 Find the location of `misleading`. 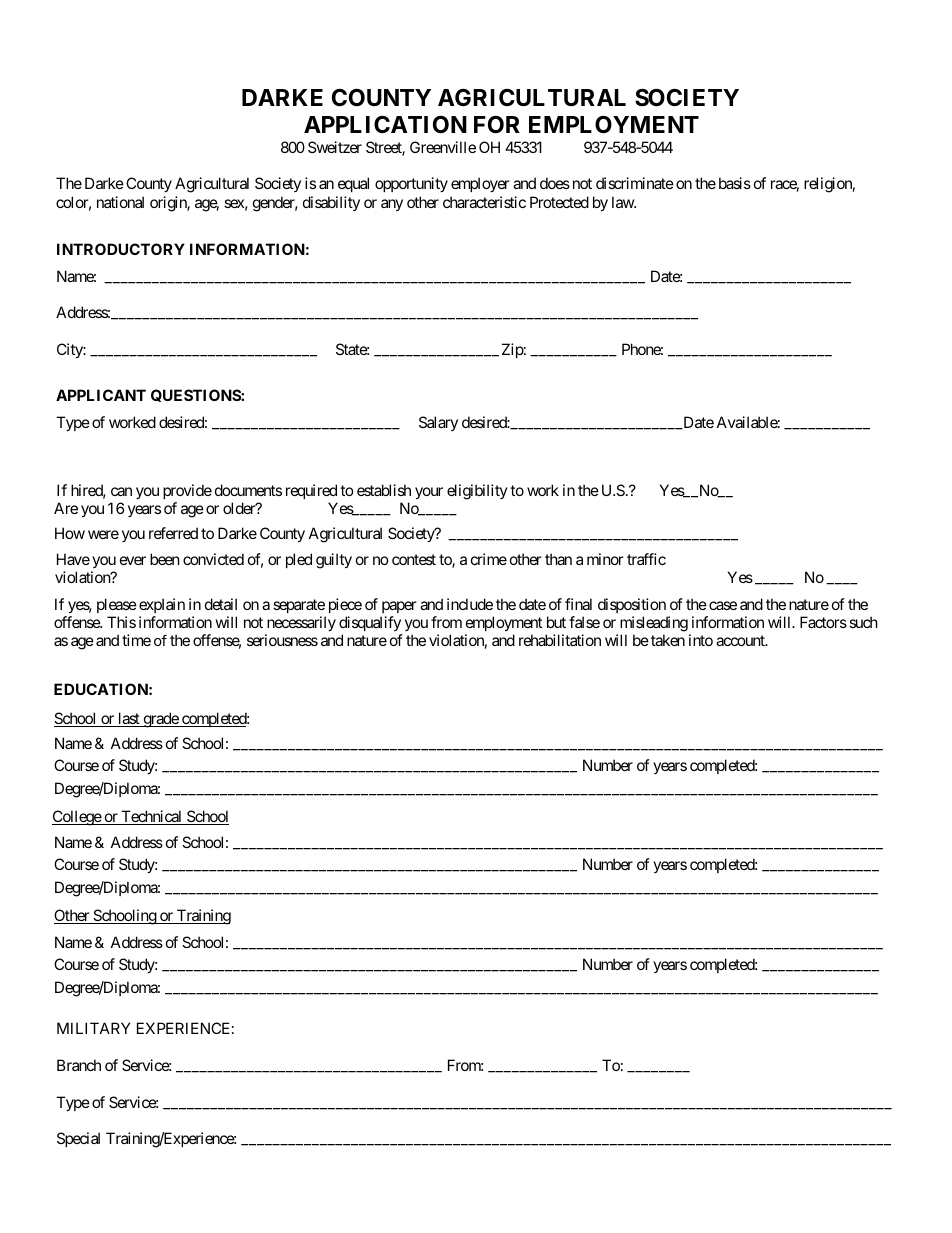

misleading is located at coordinates (654, 624).
